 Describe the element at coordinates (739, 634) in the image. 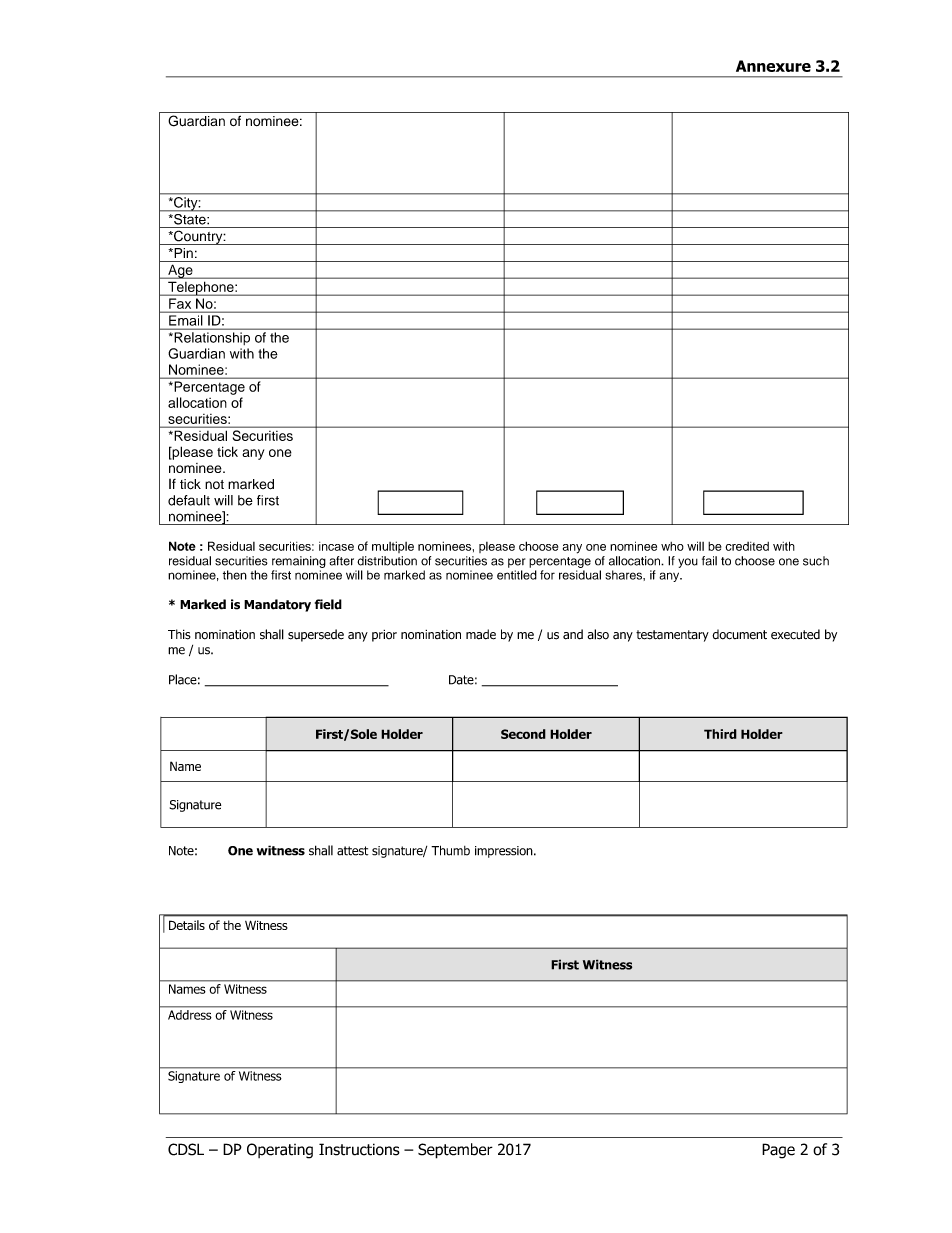

I see `document` at that location.
